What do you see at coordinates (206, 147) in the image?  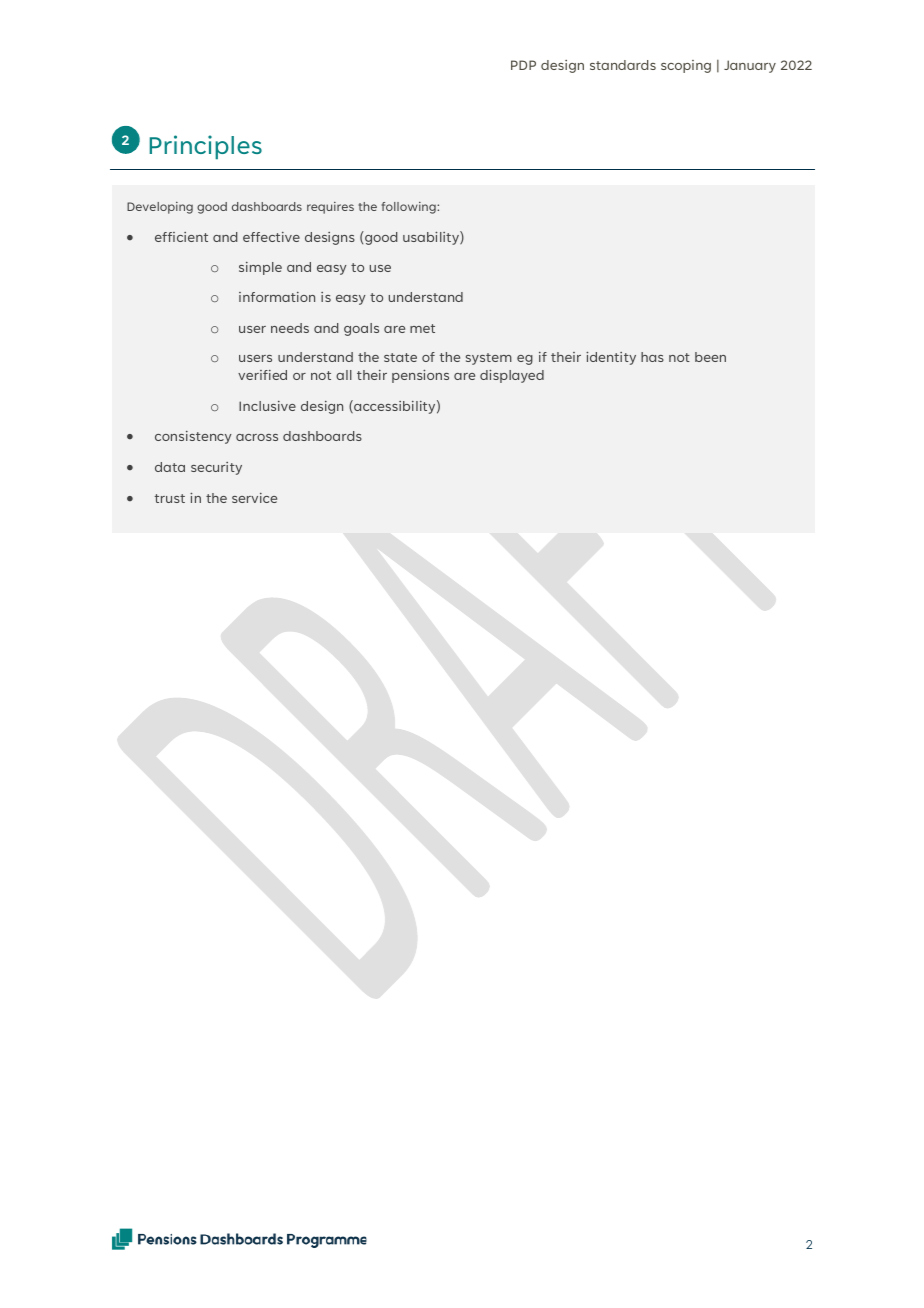 I see `Principles` at bounding box center [206, 147].
